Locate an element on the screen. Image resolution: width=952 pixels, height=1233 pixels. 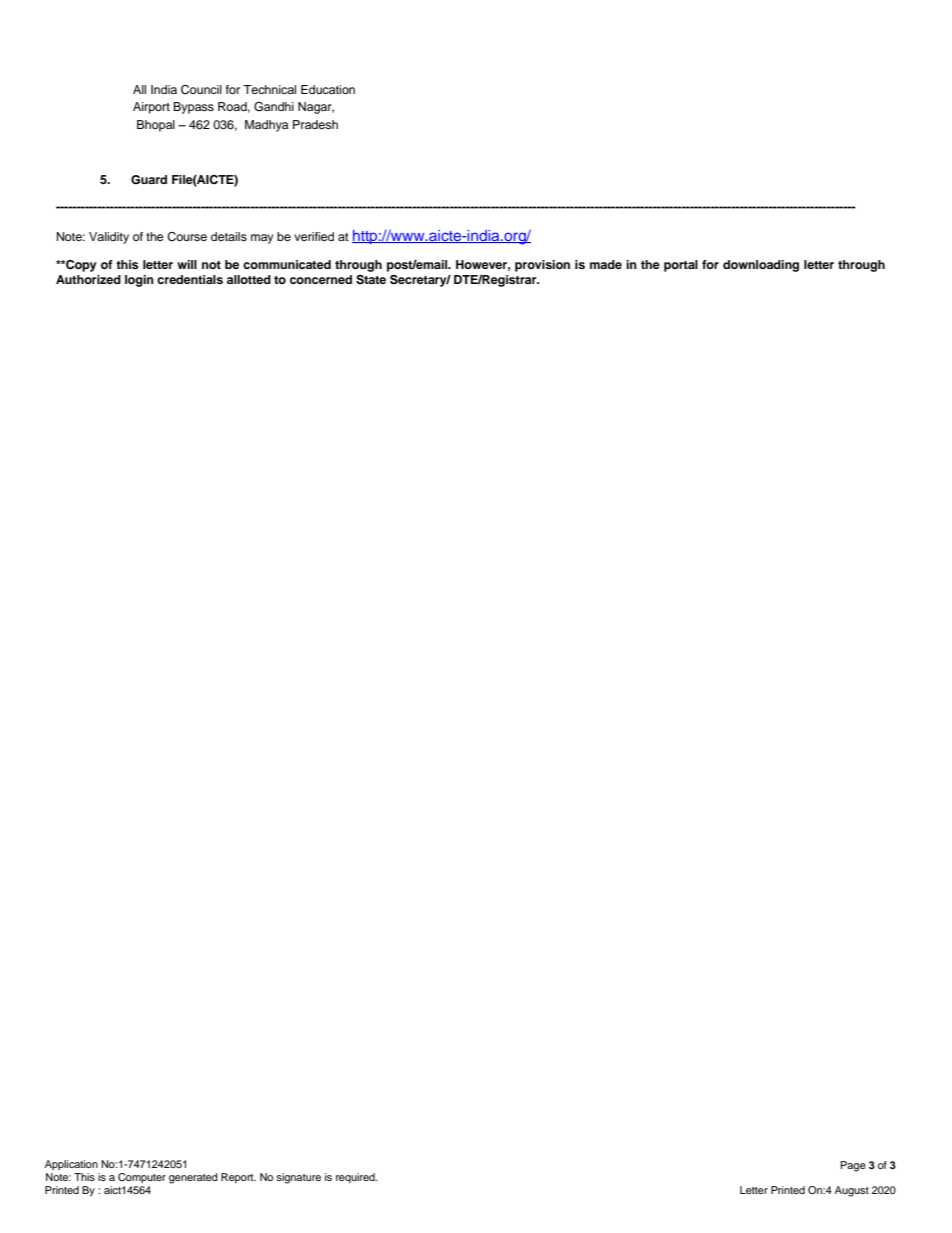
required is located at coordinates (356, 1178).
